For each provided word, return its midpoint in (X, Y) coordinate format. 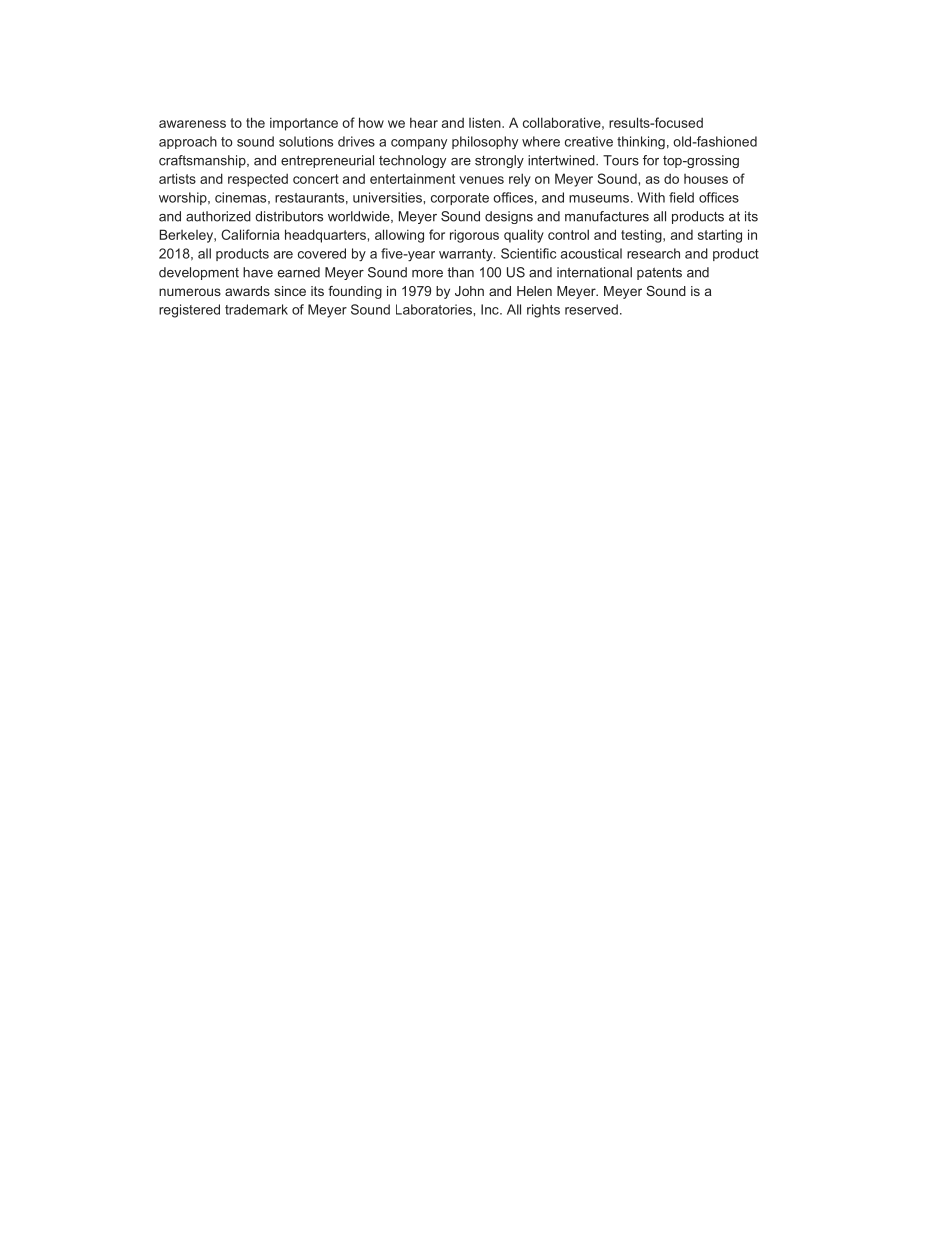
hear (424, 122)
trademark (256, 309)
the (255, 122)
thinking (641, 142)
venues (481, 180)
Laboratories (435, 309)
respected (258, 180)
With (651, 197)
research (653, 253)
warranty (467, 255)
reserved (591, 309)
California (250, 234)
